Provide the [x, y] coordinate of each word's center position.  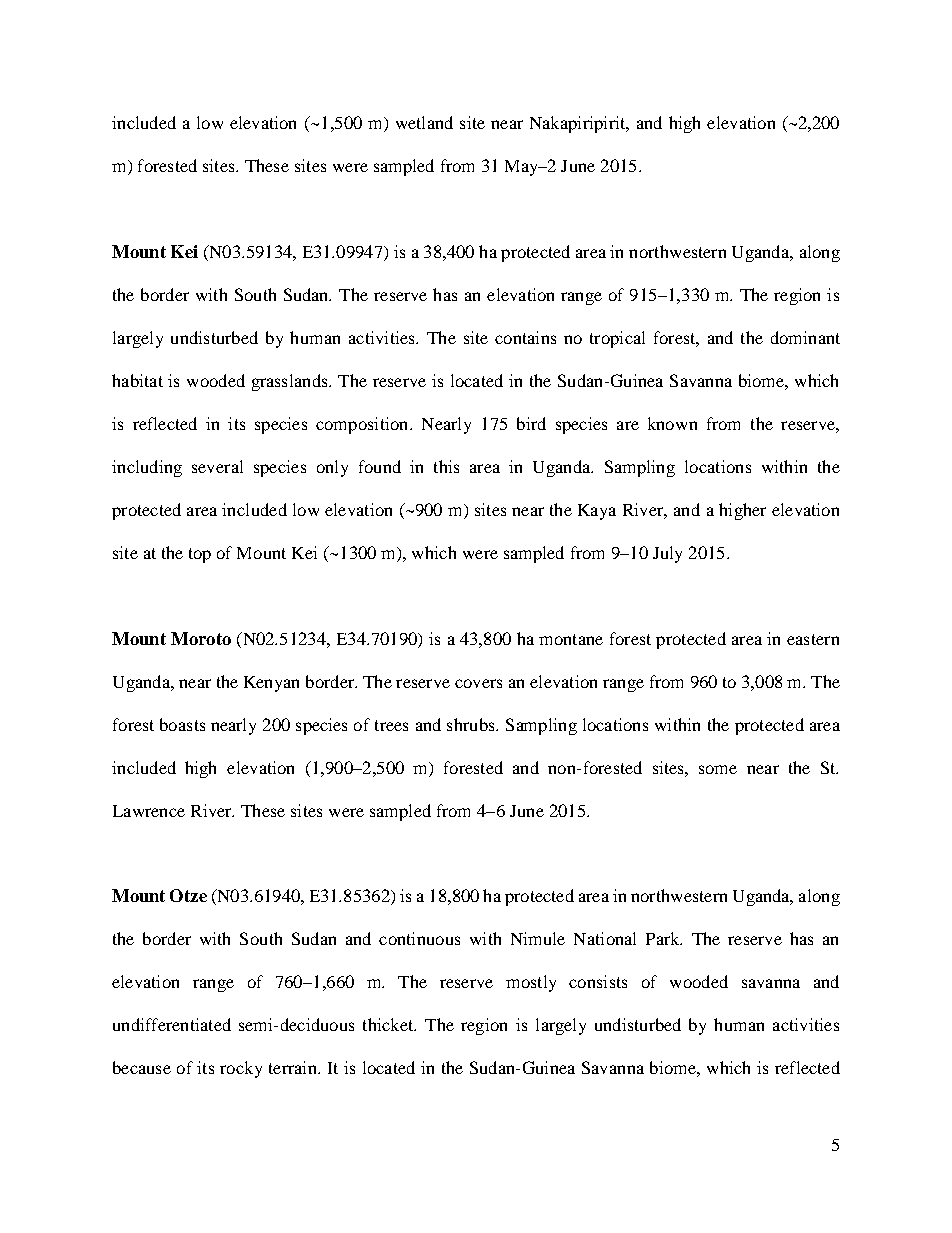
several [217, 466]
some [718, 769]
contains [525, 337]
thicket [389, 1024]
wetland [424, 122]
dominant [805, 337]
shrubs [472, 724]
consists [598, 981]
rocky [241, 1069]
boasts [182, 724]
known [672, 423]
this [446, 466]
